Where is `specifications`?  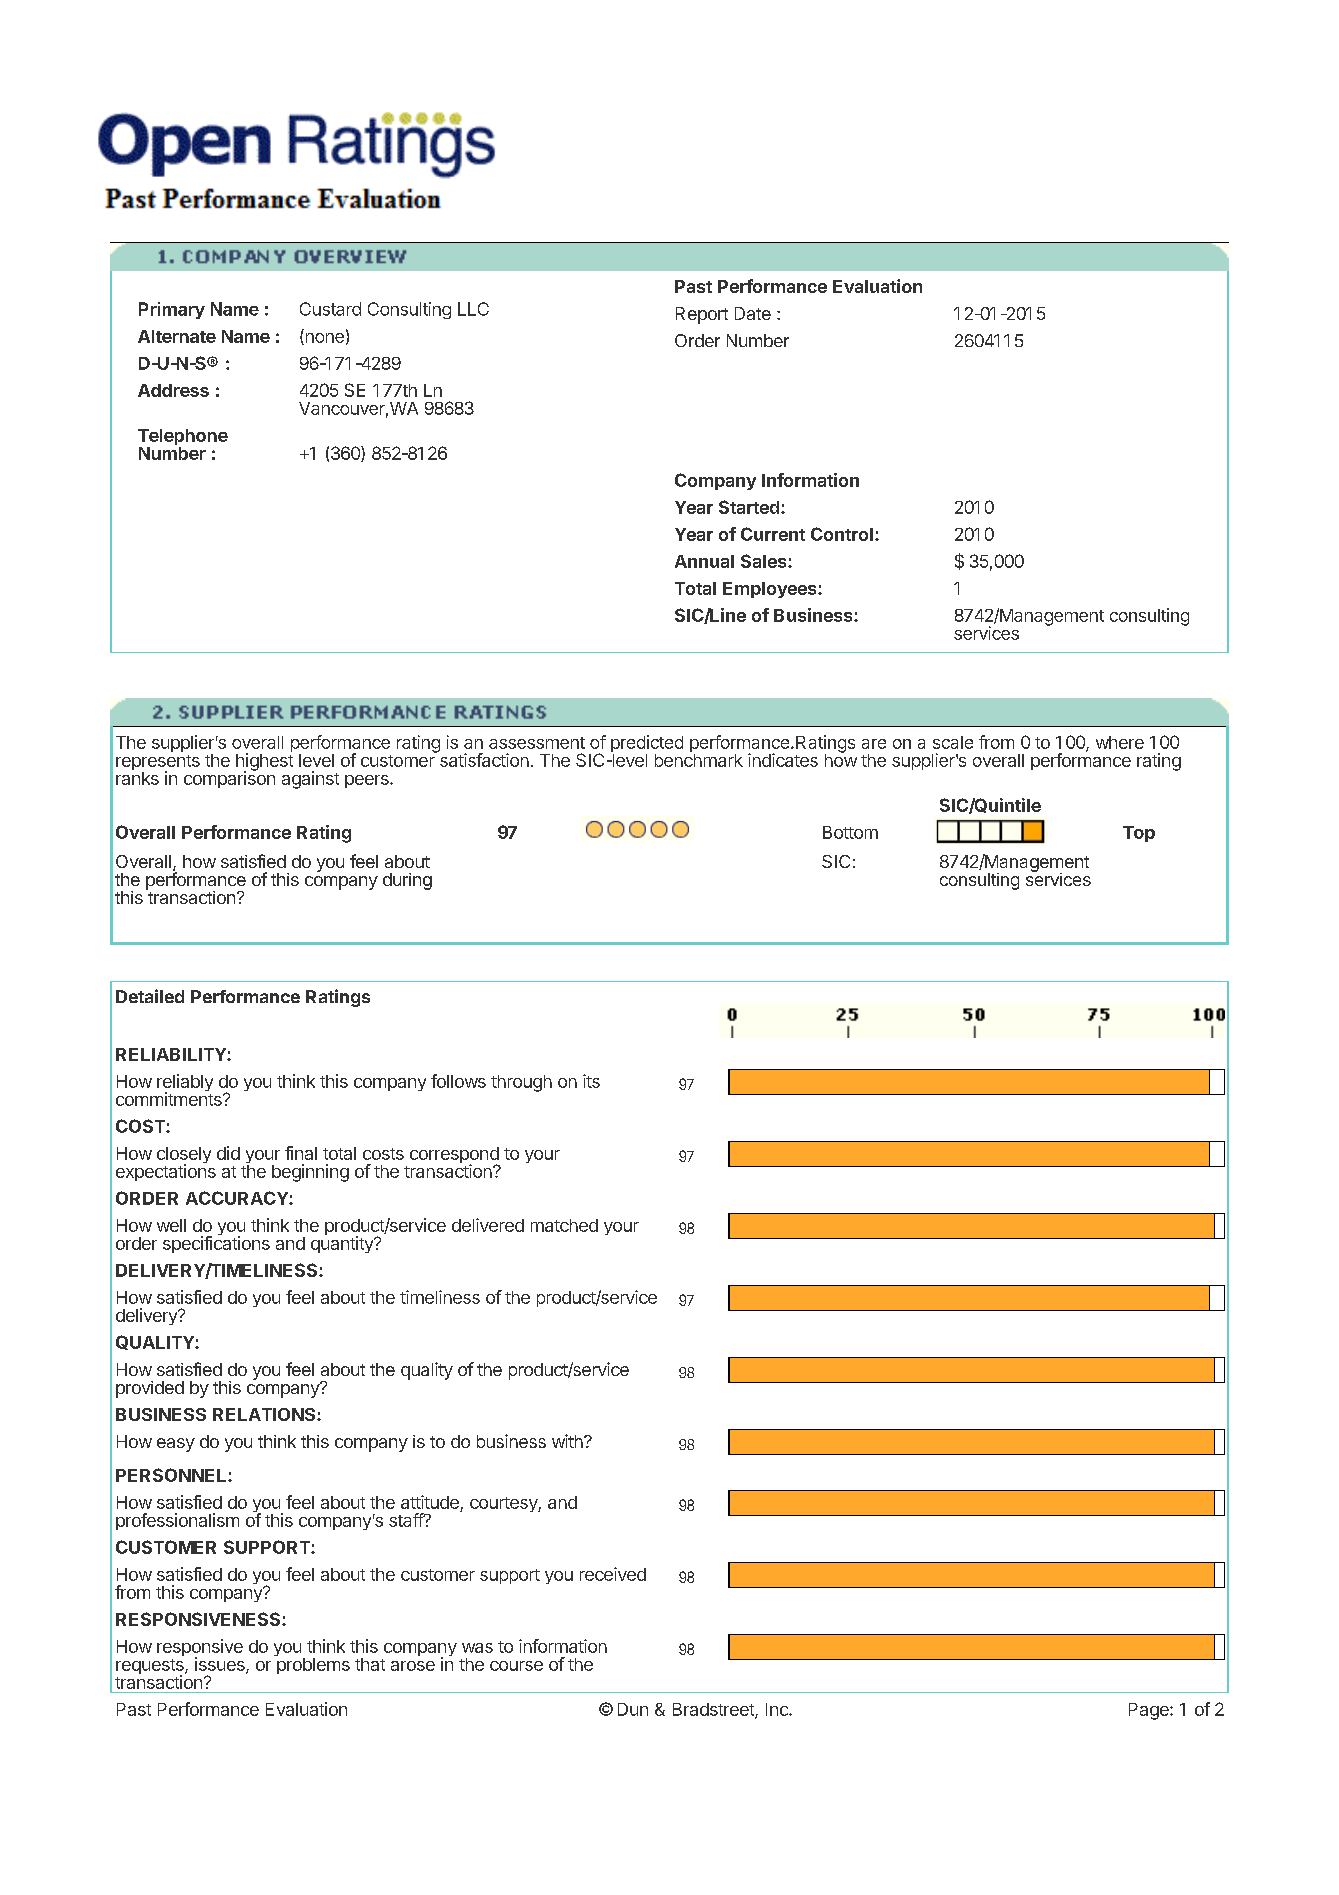 specifications is located at coordinates (216, 1243).
